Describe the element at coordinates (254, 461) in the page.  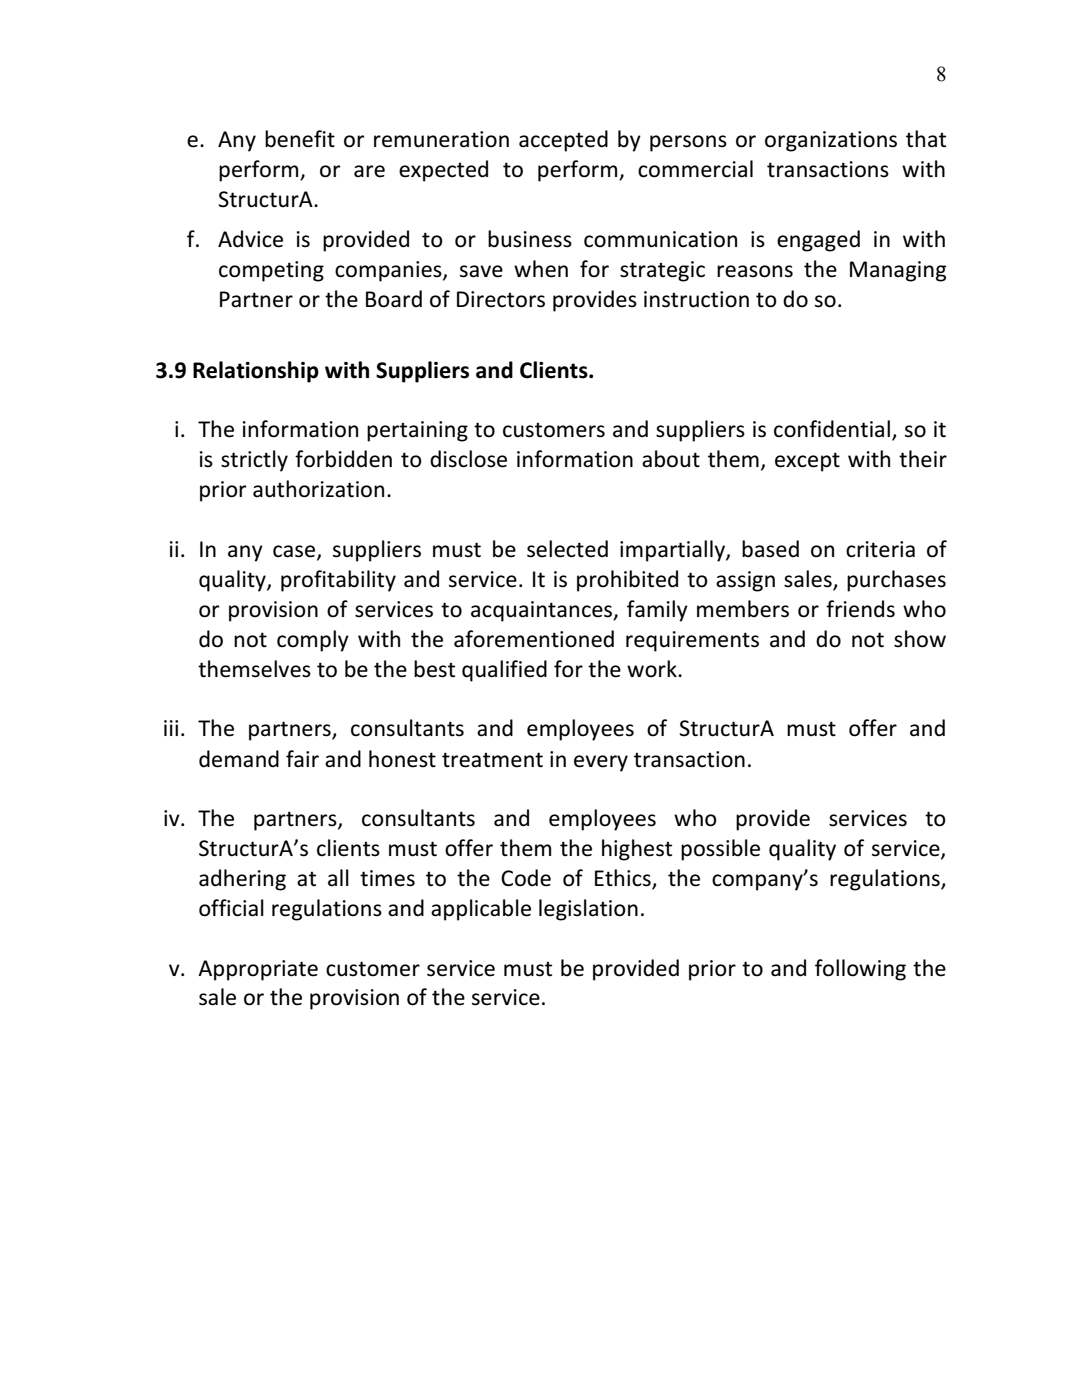
I see `strictly` at that location.
